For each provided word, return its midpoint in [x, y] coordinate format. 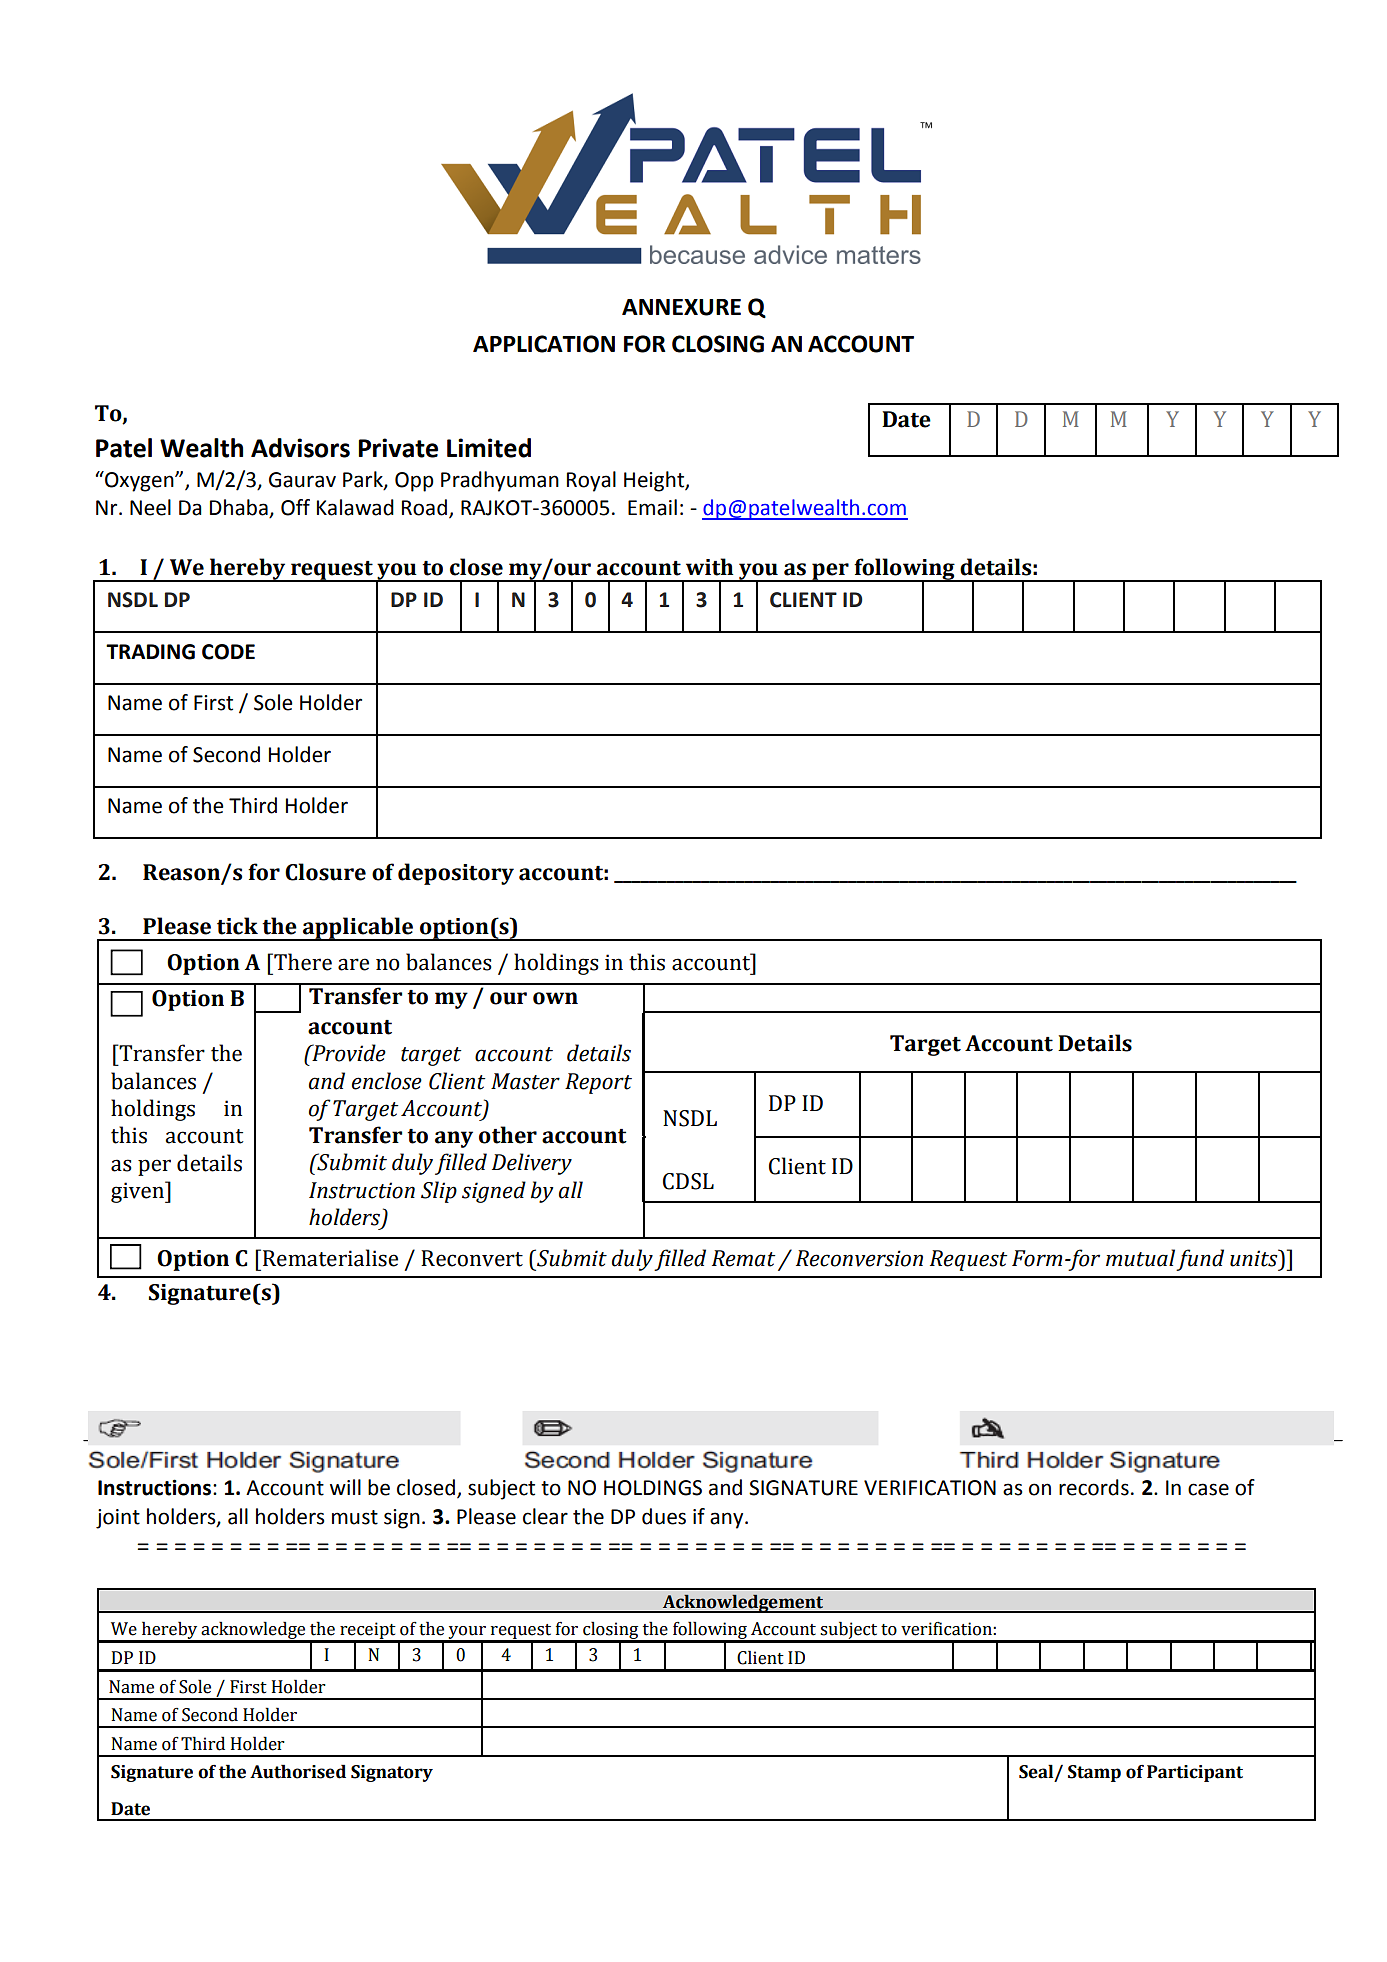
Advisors [300, 448]
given [138, 1192]
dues [664, 1516]
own [555, 998]
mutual [1140, 1258]
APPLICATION [544, 344]
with [710, 567]
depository [456, 874]
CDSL [688, 1181]
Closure [325, 872]
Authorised [298, 1771]
